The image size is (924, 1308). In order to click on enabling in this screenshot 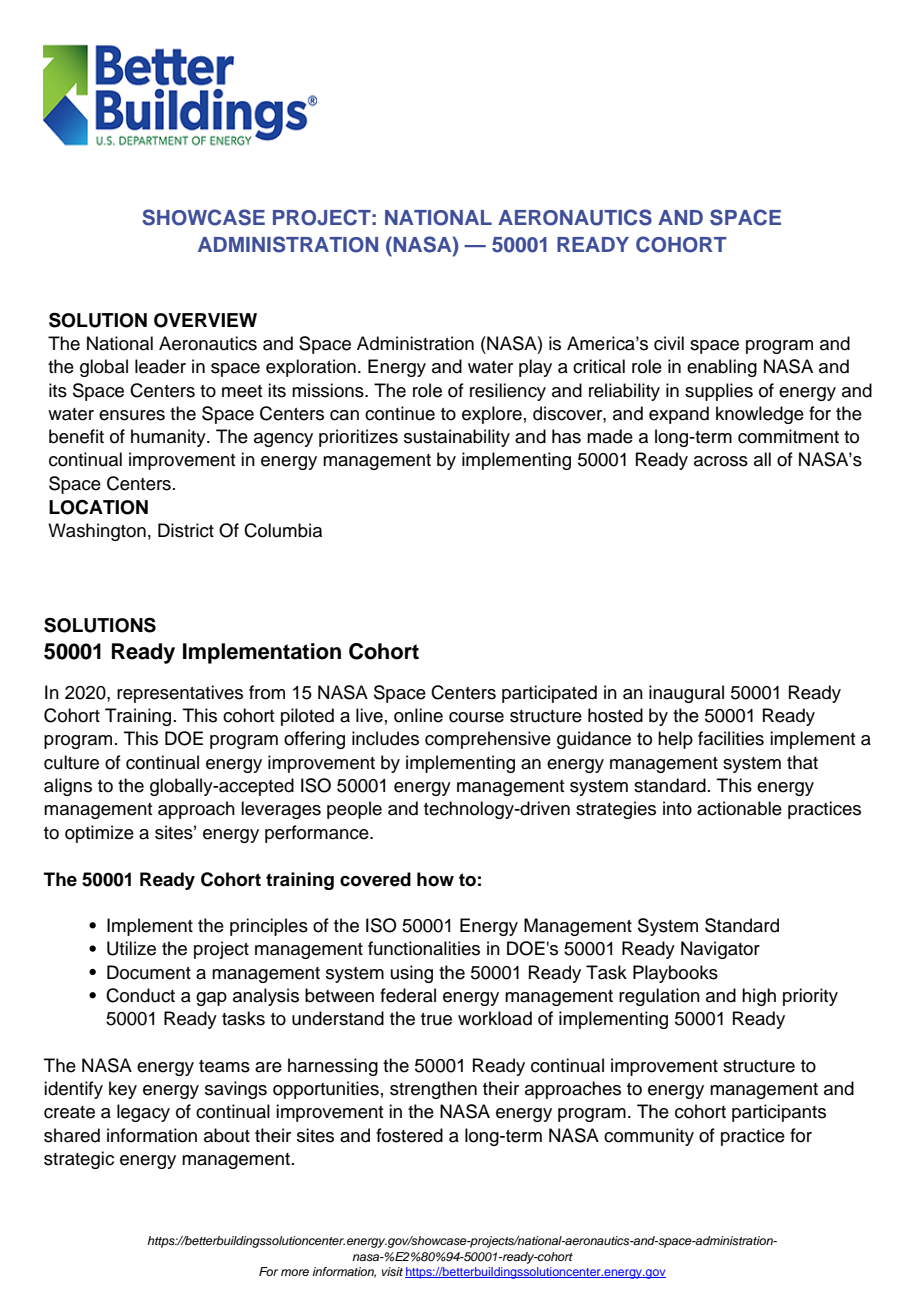, I will do `click(722, 368)`.
